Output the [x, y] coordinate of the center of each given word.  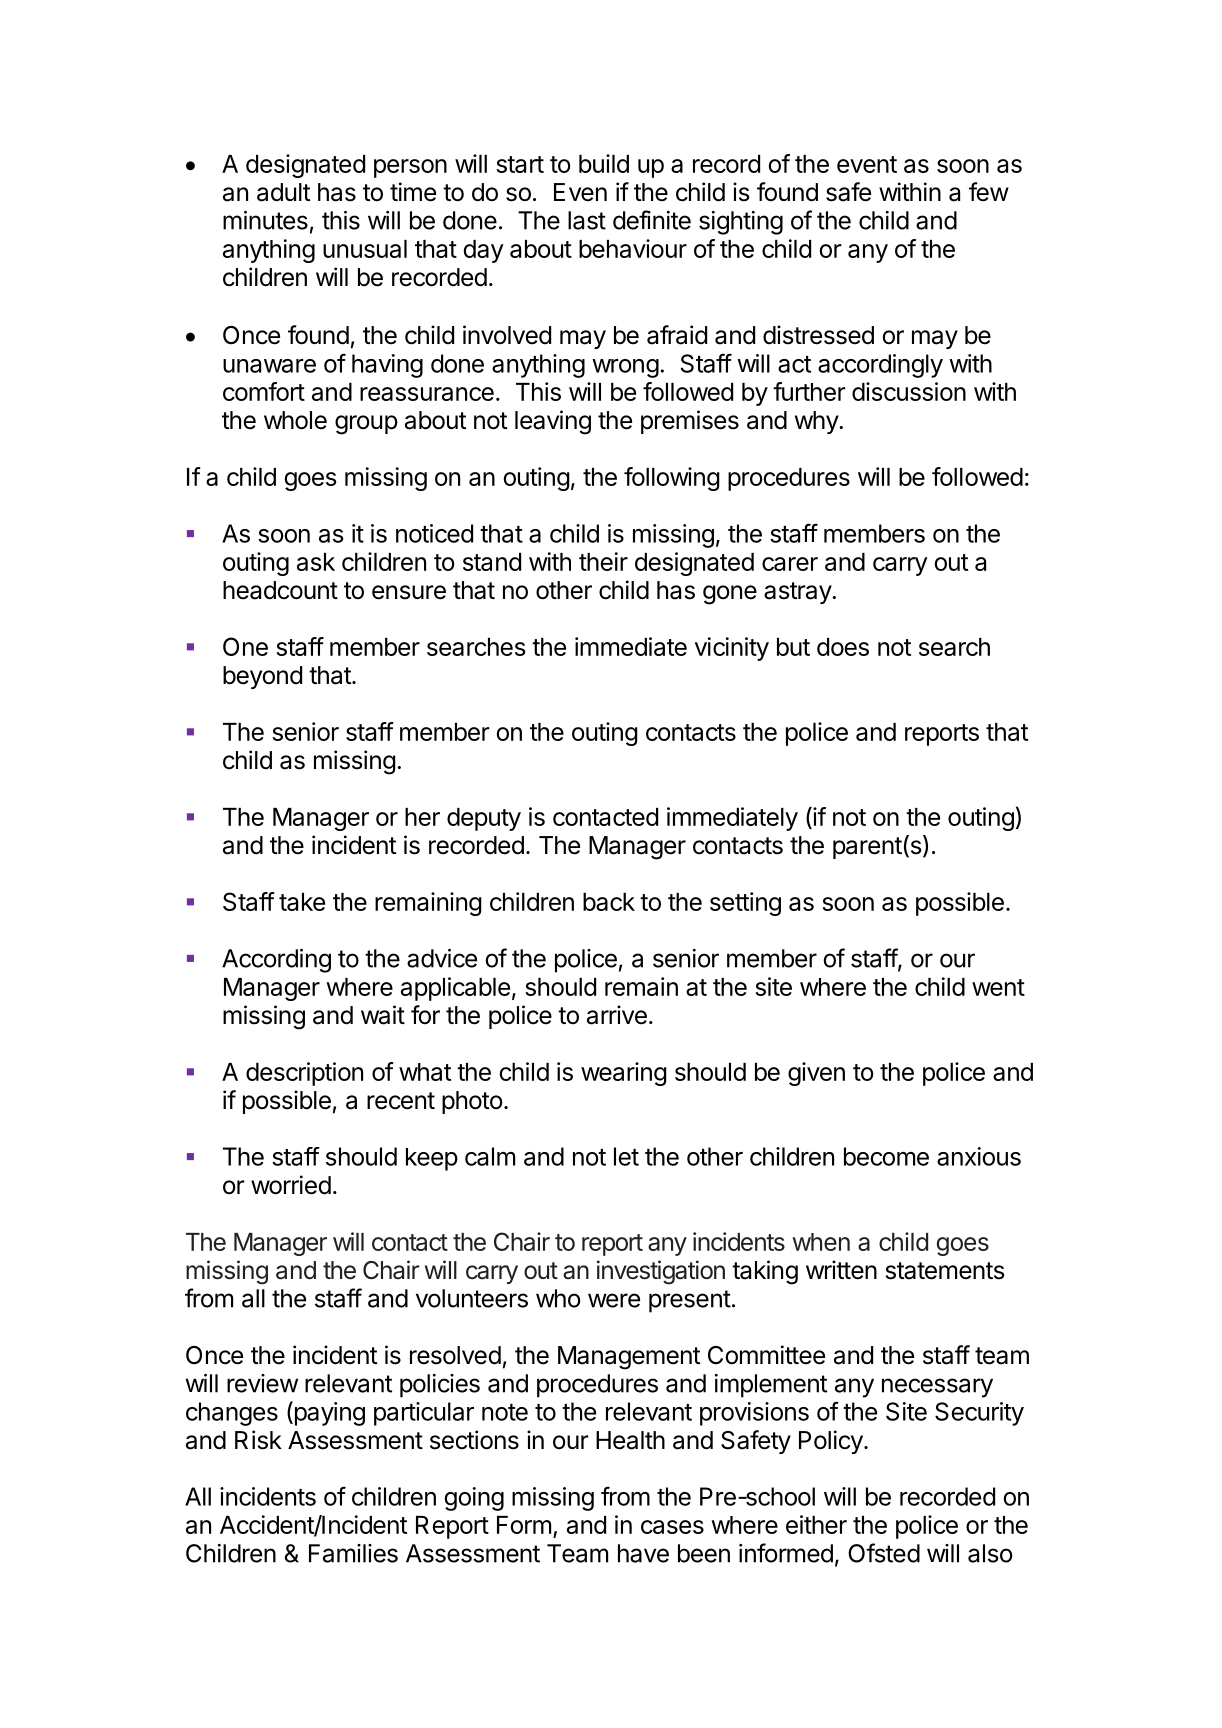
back [609, 902]
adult [284, 192]
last [587, 220]
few [989, 192]
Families [353, 1553]
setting [745, 904]
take [302, 902]
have [643, 1553]
